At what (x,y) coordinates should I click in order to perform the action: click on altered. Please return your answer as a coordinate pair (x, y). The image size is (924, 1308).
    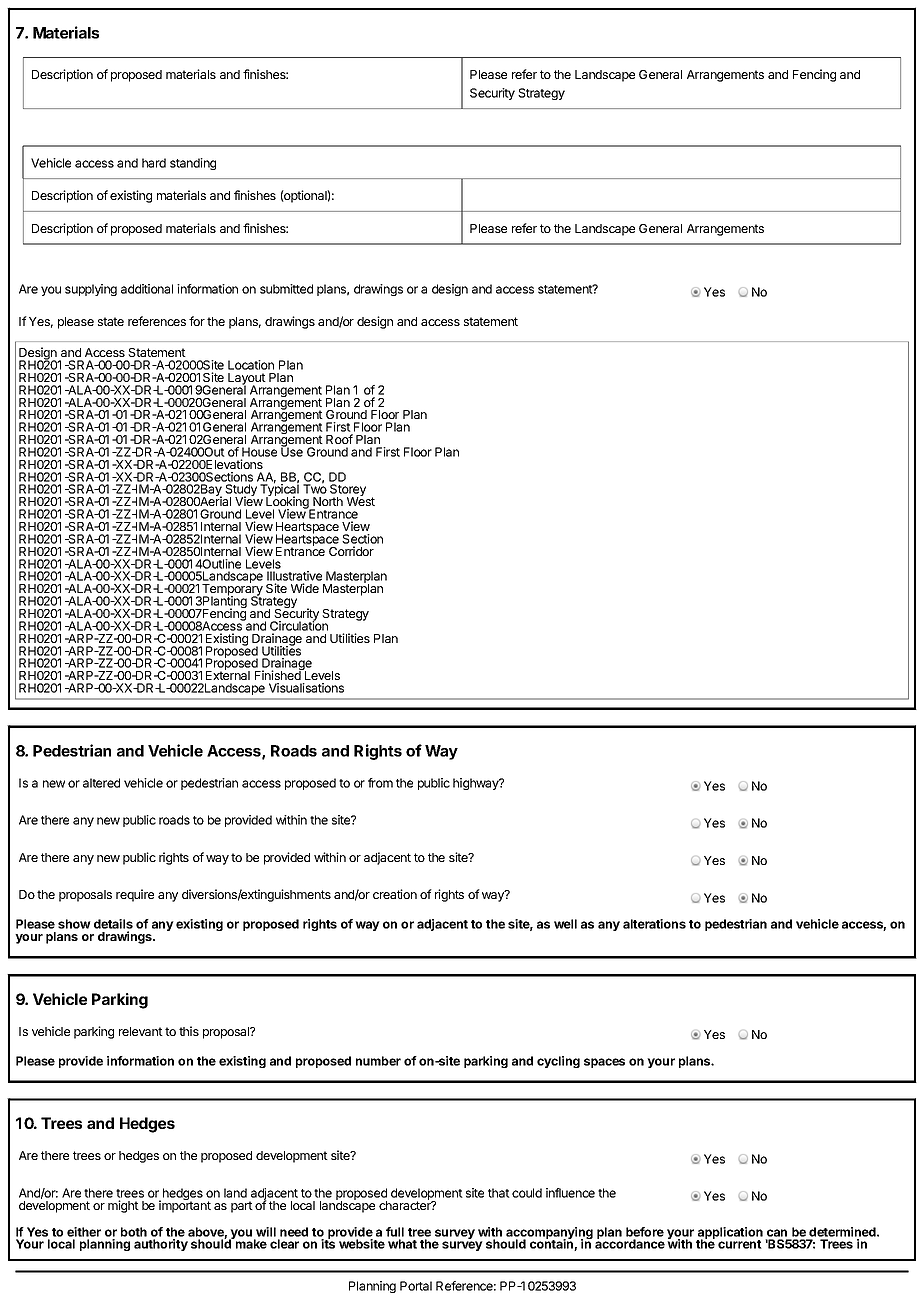
    Looking at the image, I should click on (101, 783).
